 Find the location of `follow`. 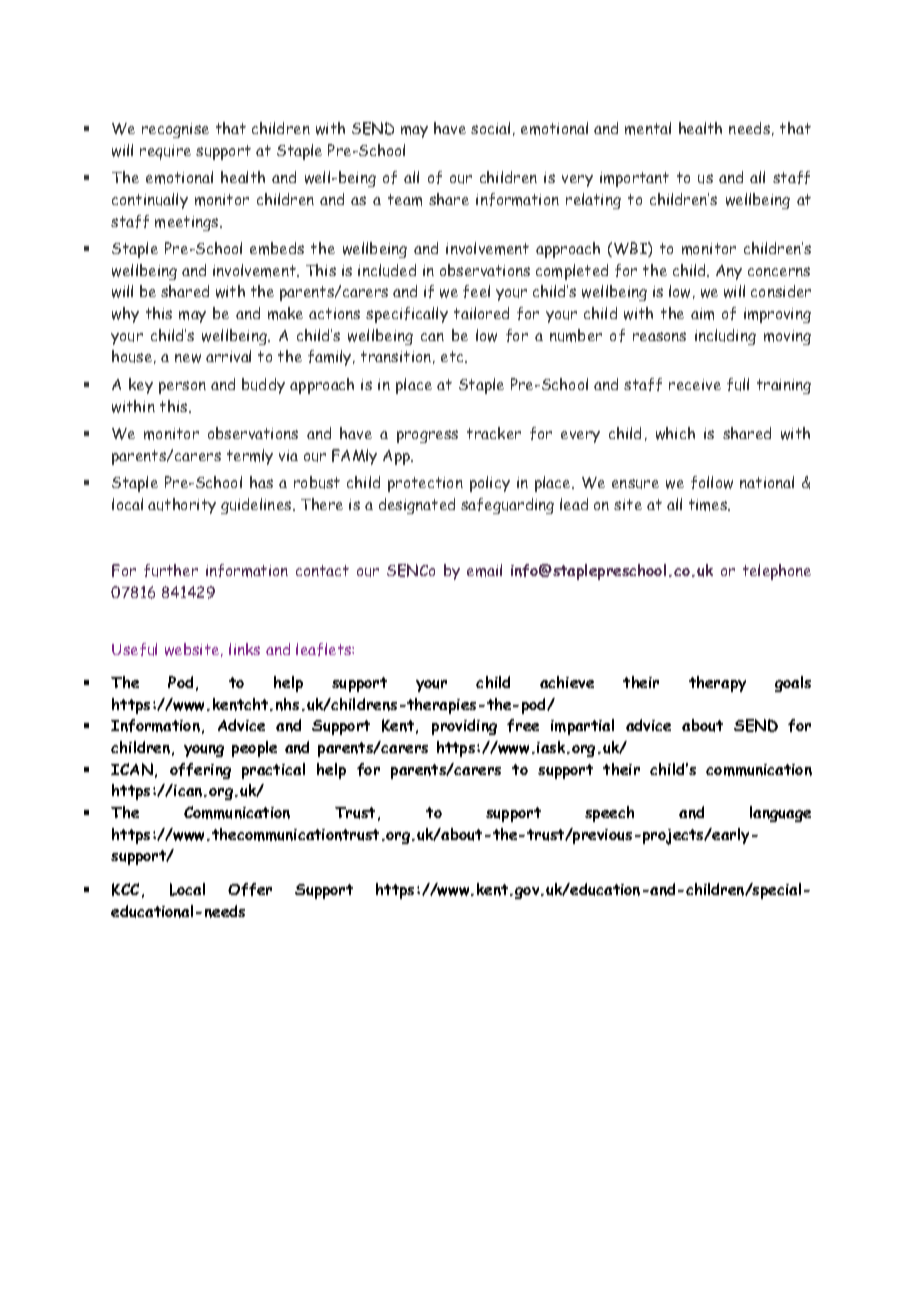

follow is located at coordinates (712, 482).
